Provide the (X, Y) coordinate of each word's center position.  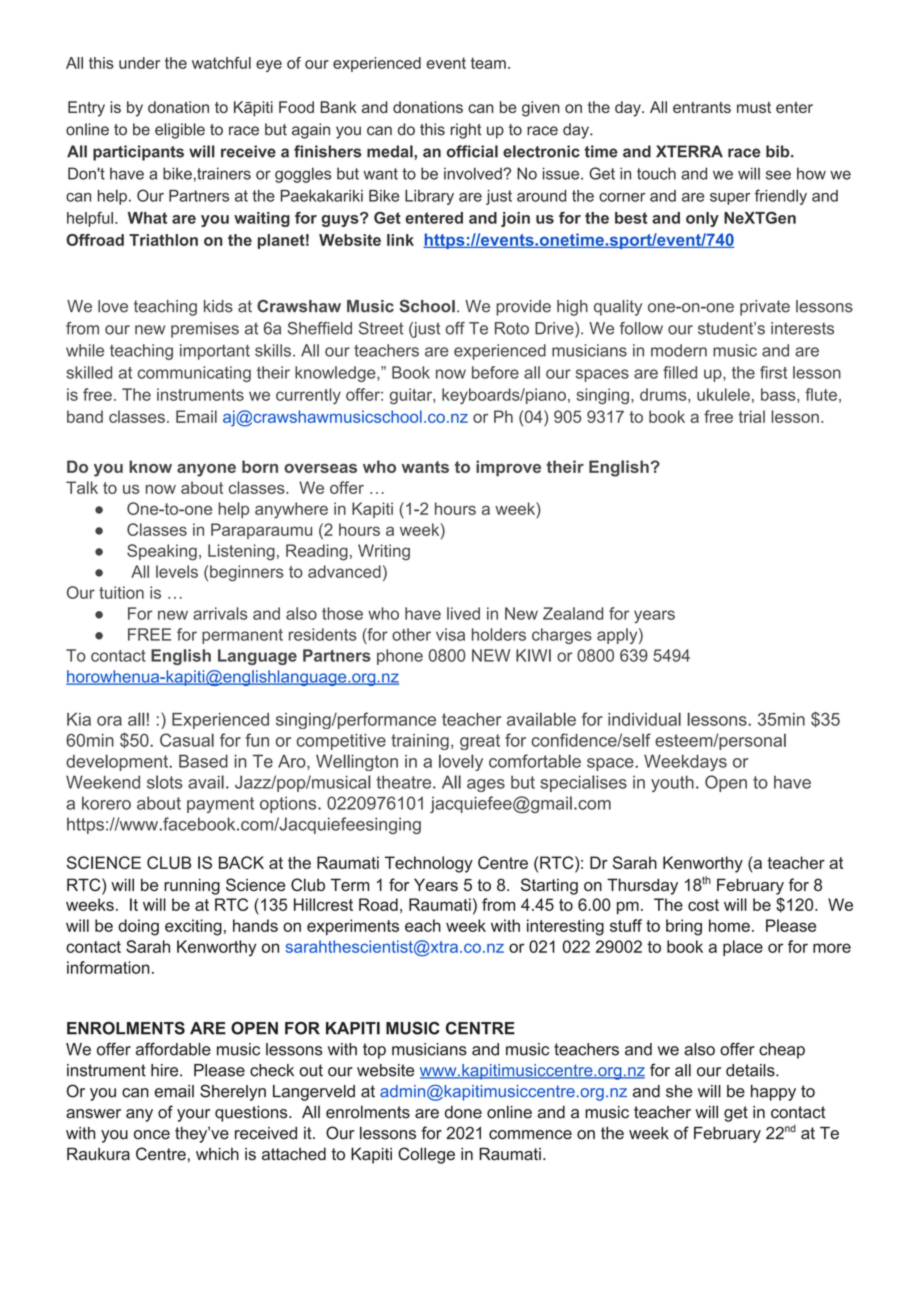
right (465, 131)
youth (672, 783)
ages (486, 785)
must (754, 107)
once (152, 1135)
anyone (206, 470)
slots (165, 782)
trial (751, 416)
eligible (180, 131)
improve (508, 468)
